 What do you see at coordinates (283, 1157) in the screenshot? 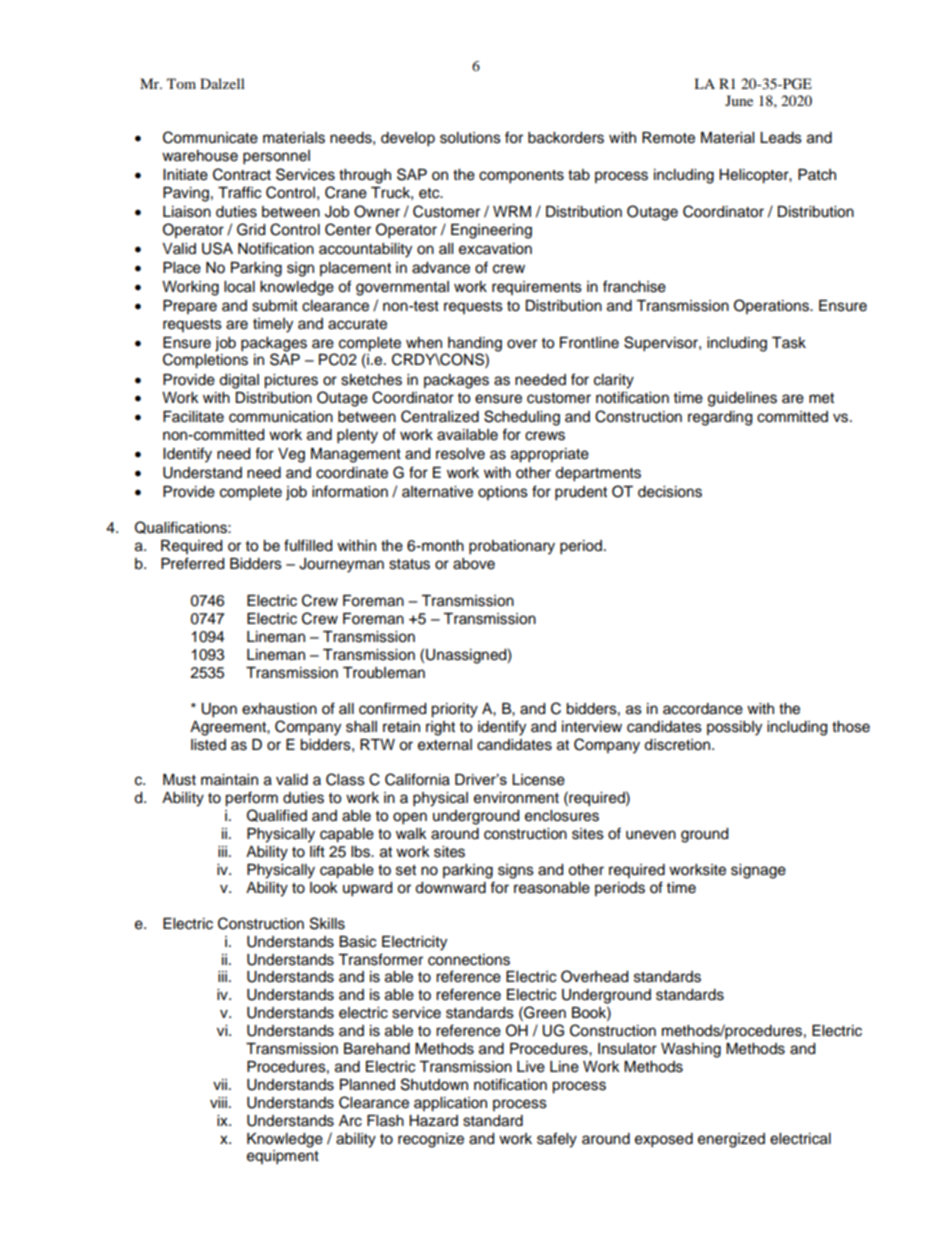
I see `equipment` at bounding box center [283, 1157].
